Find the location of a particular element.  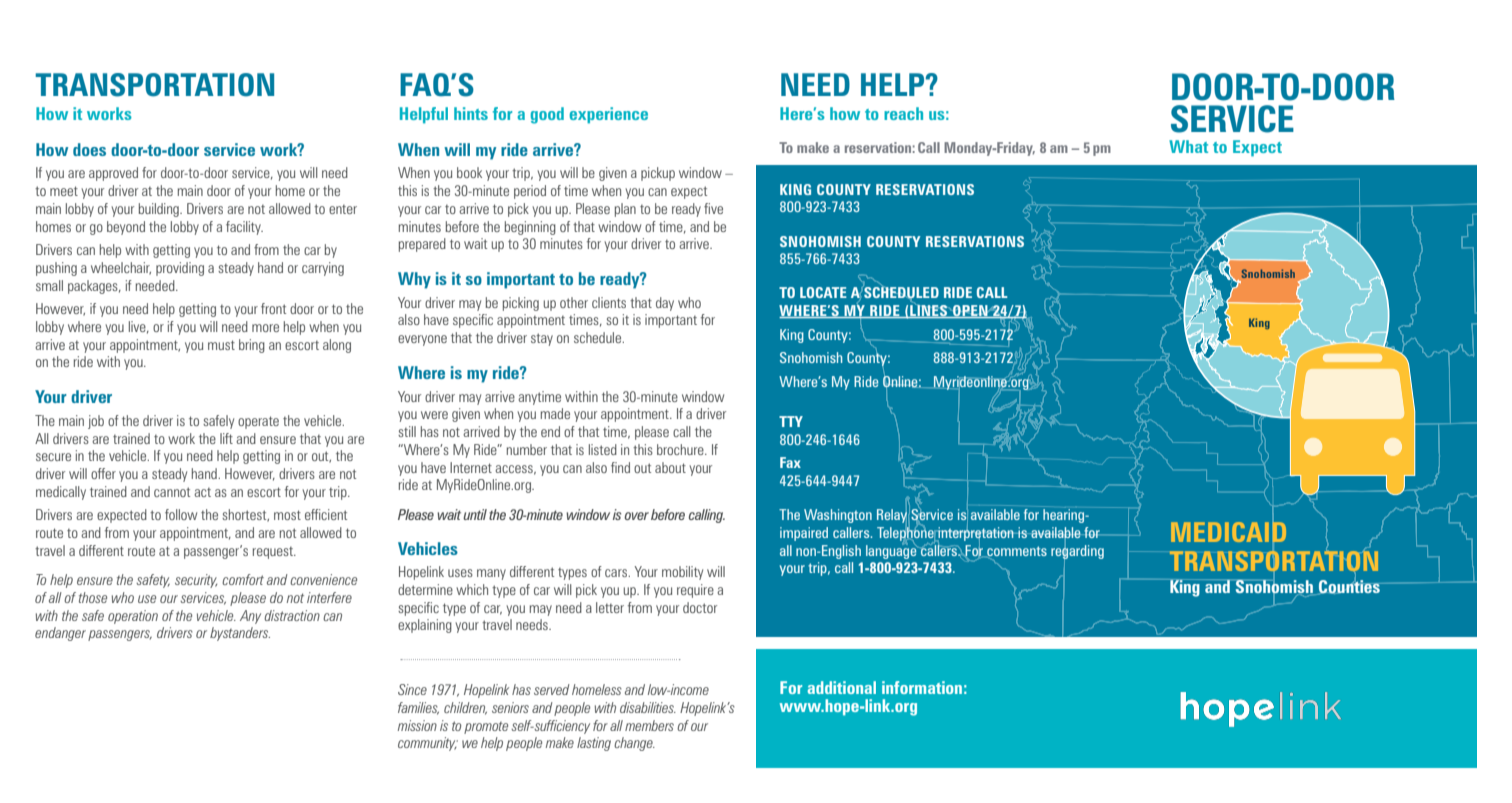

about is located at coordinates (670, 467).
